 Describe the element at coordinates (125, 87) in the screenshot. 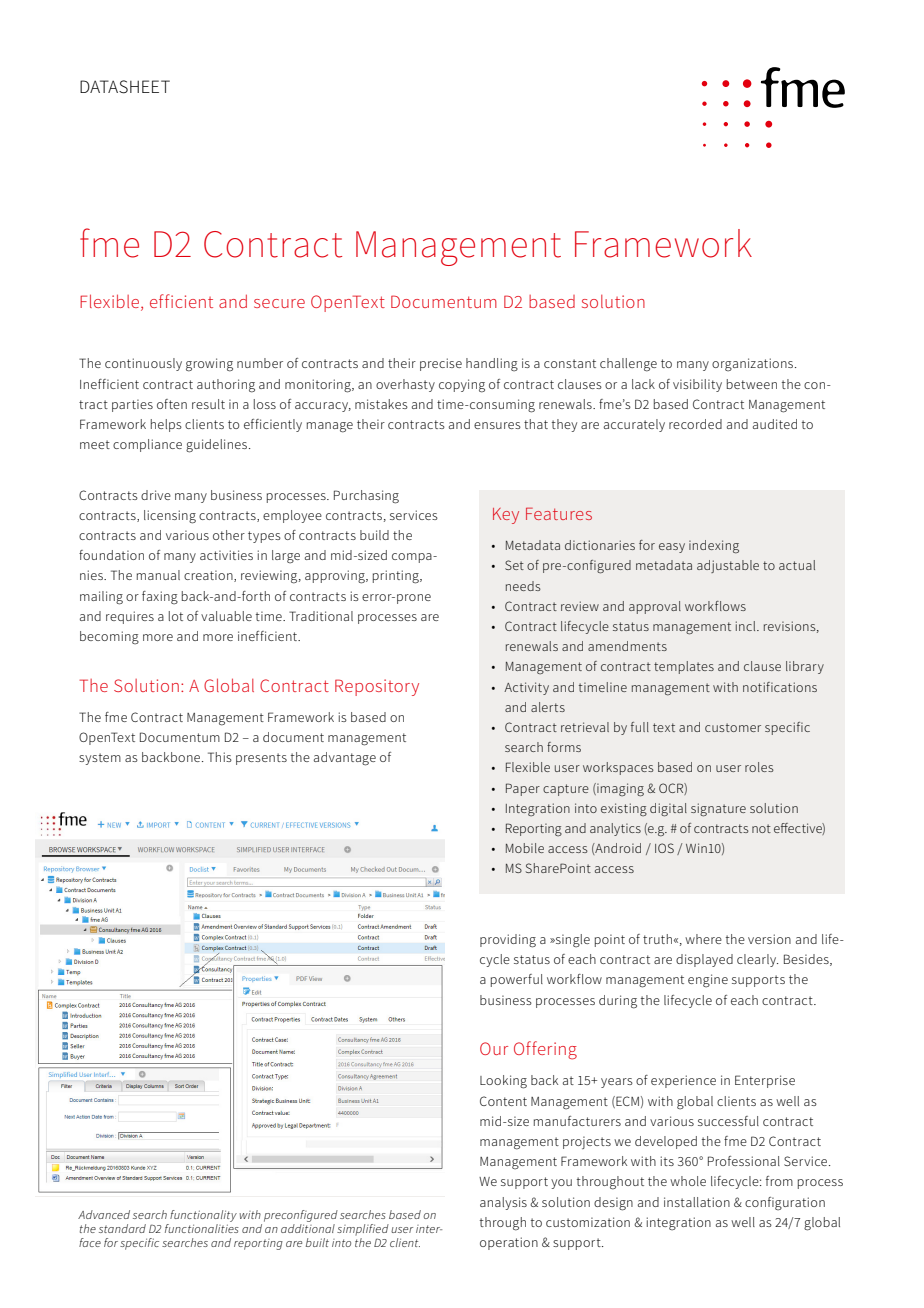

I see `datasheet` at that location.
